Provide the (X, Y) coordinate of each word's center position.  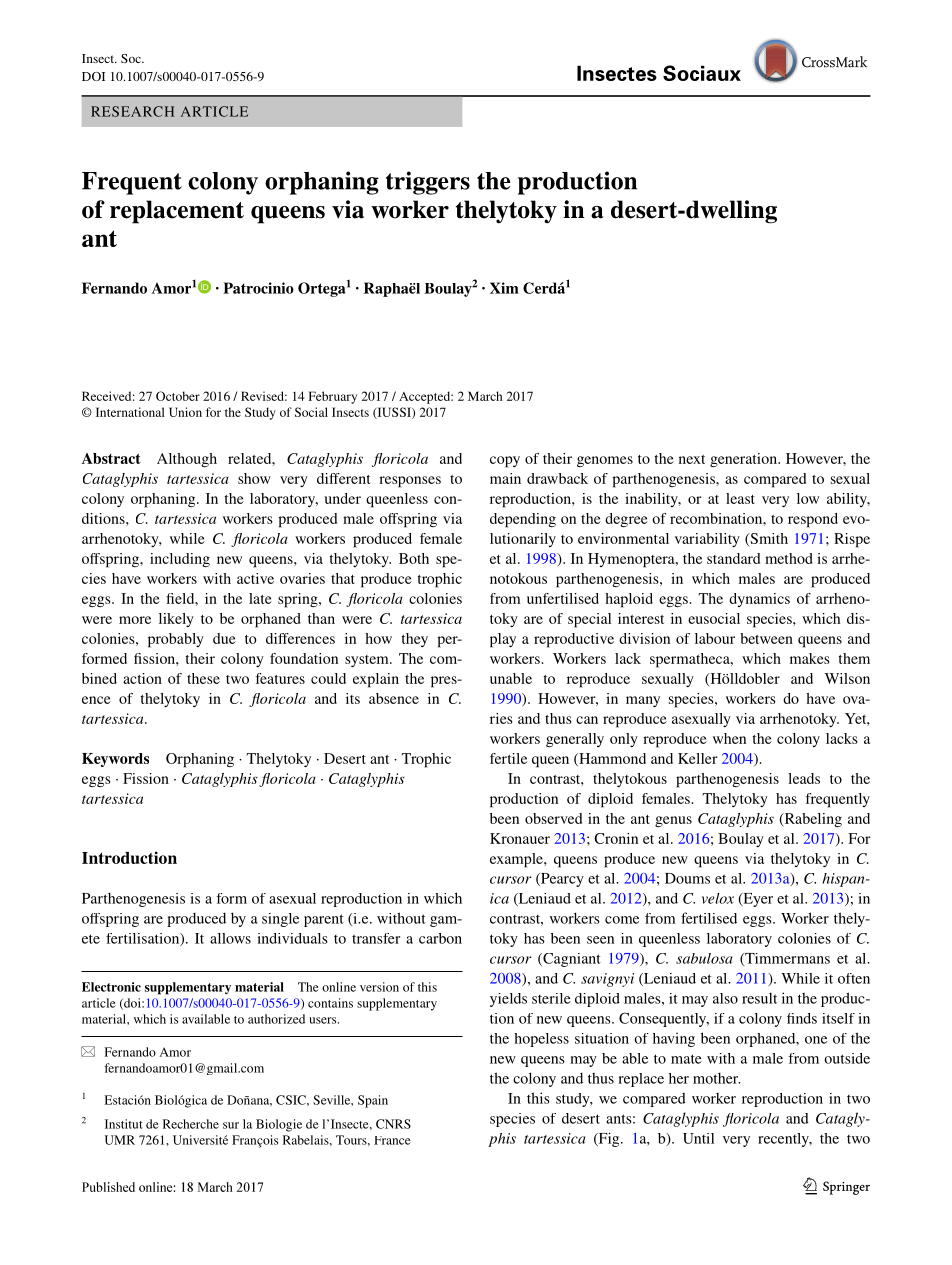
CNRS (393, 1124)
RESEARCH (132, 111)
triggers (428, 183)
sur (231, 1125)
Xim (504, 288)
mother (717, 1078)
